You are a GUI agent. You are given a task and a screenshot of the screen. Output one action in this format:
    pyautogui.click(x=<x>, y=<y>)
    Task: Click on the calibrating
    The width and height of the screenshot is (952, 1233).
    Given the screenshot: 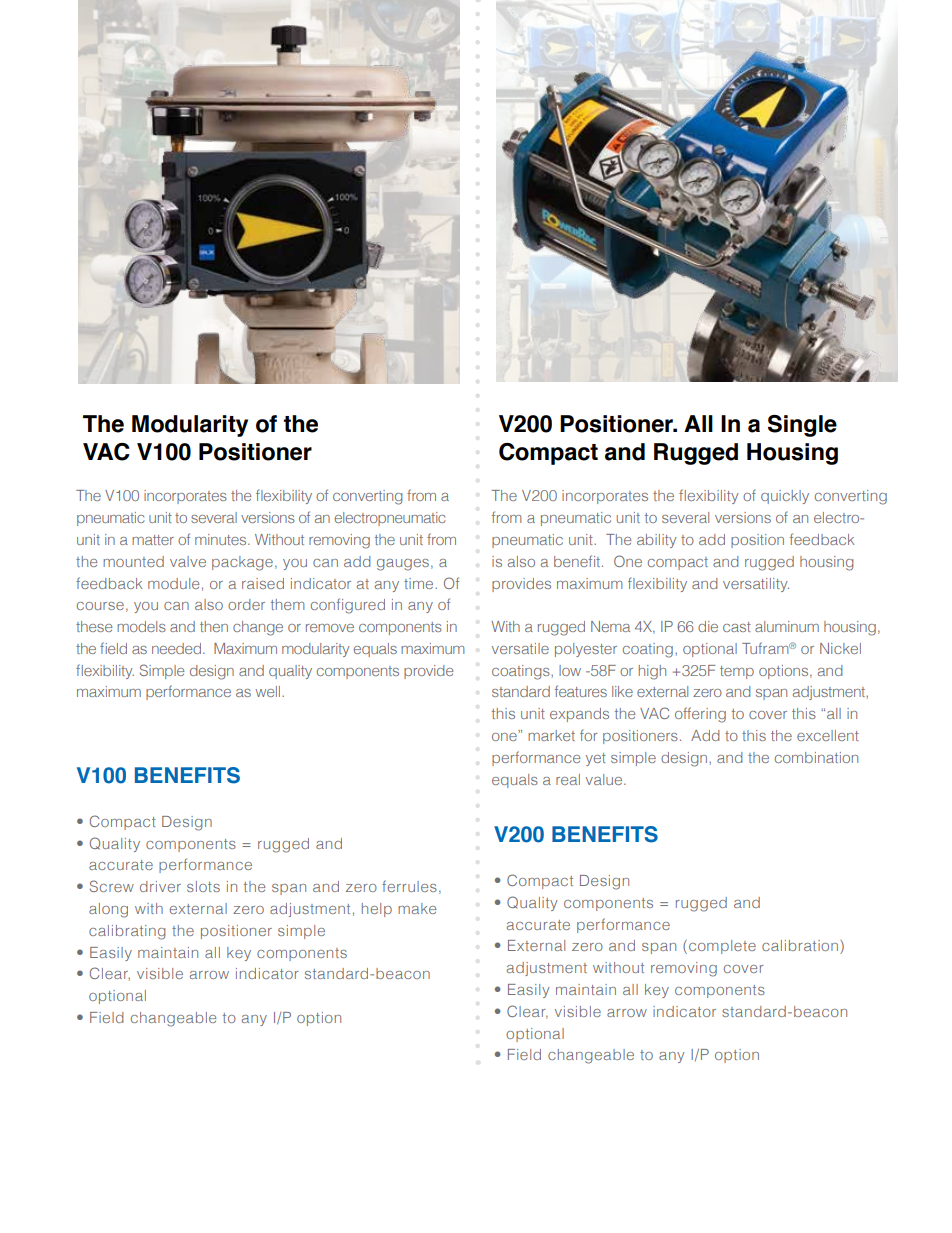 What is the action you would take?
    pyautogui.click(x=127, y=932)
